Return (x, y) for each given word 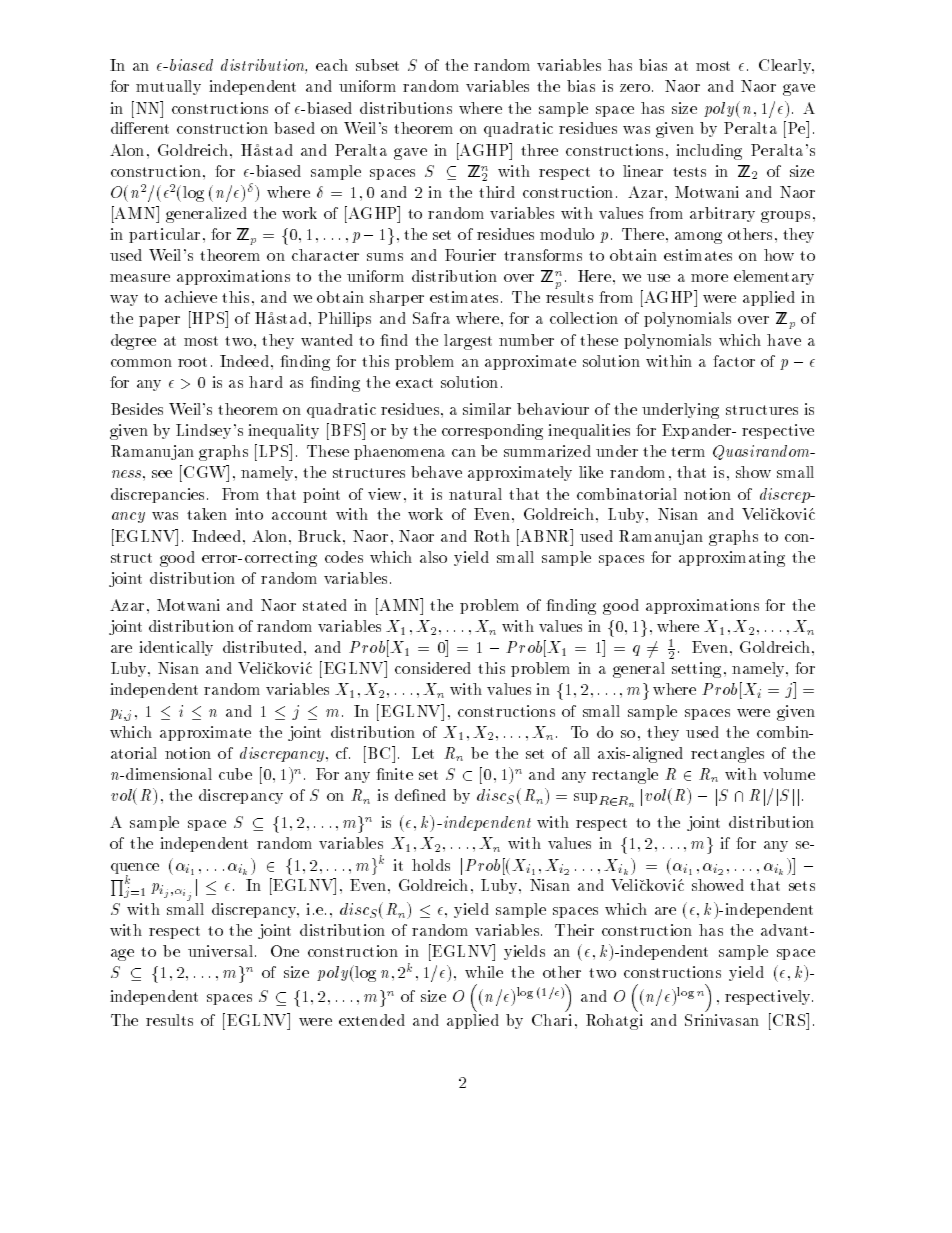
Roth (492, 536)
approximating (732, 559)
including (709, 152)
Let (423, 753)
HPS (208, 319)
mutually (168, 87)
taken (207, 514)
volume (789, 774)
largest (468, 342)
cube (235, 774)
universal (222, 951)
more (709, 278)
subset (377, 65)
